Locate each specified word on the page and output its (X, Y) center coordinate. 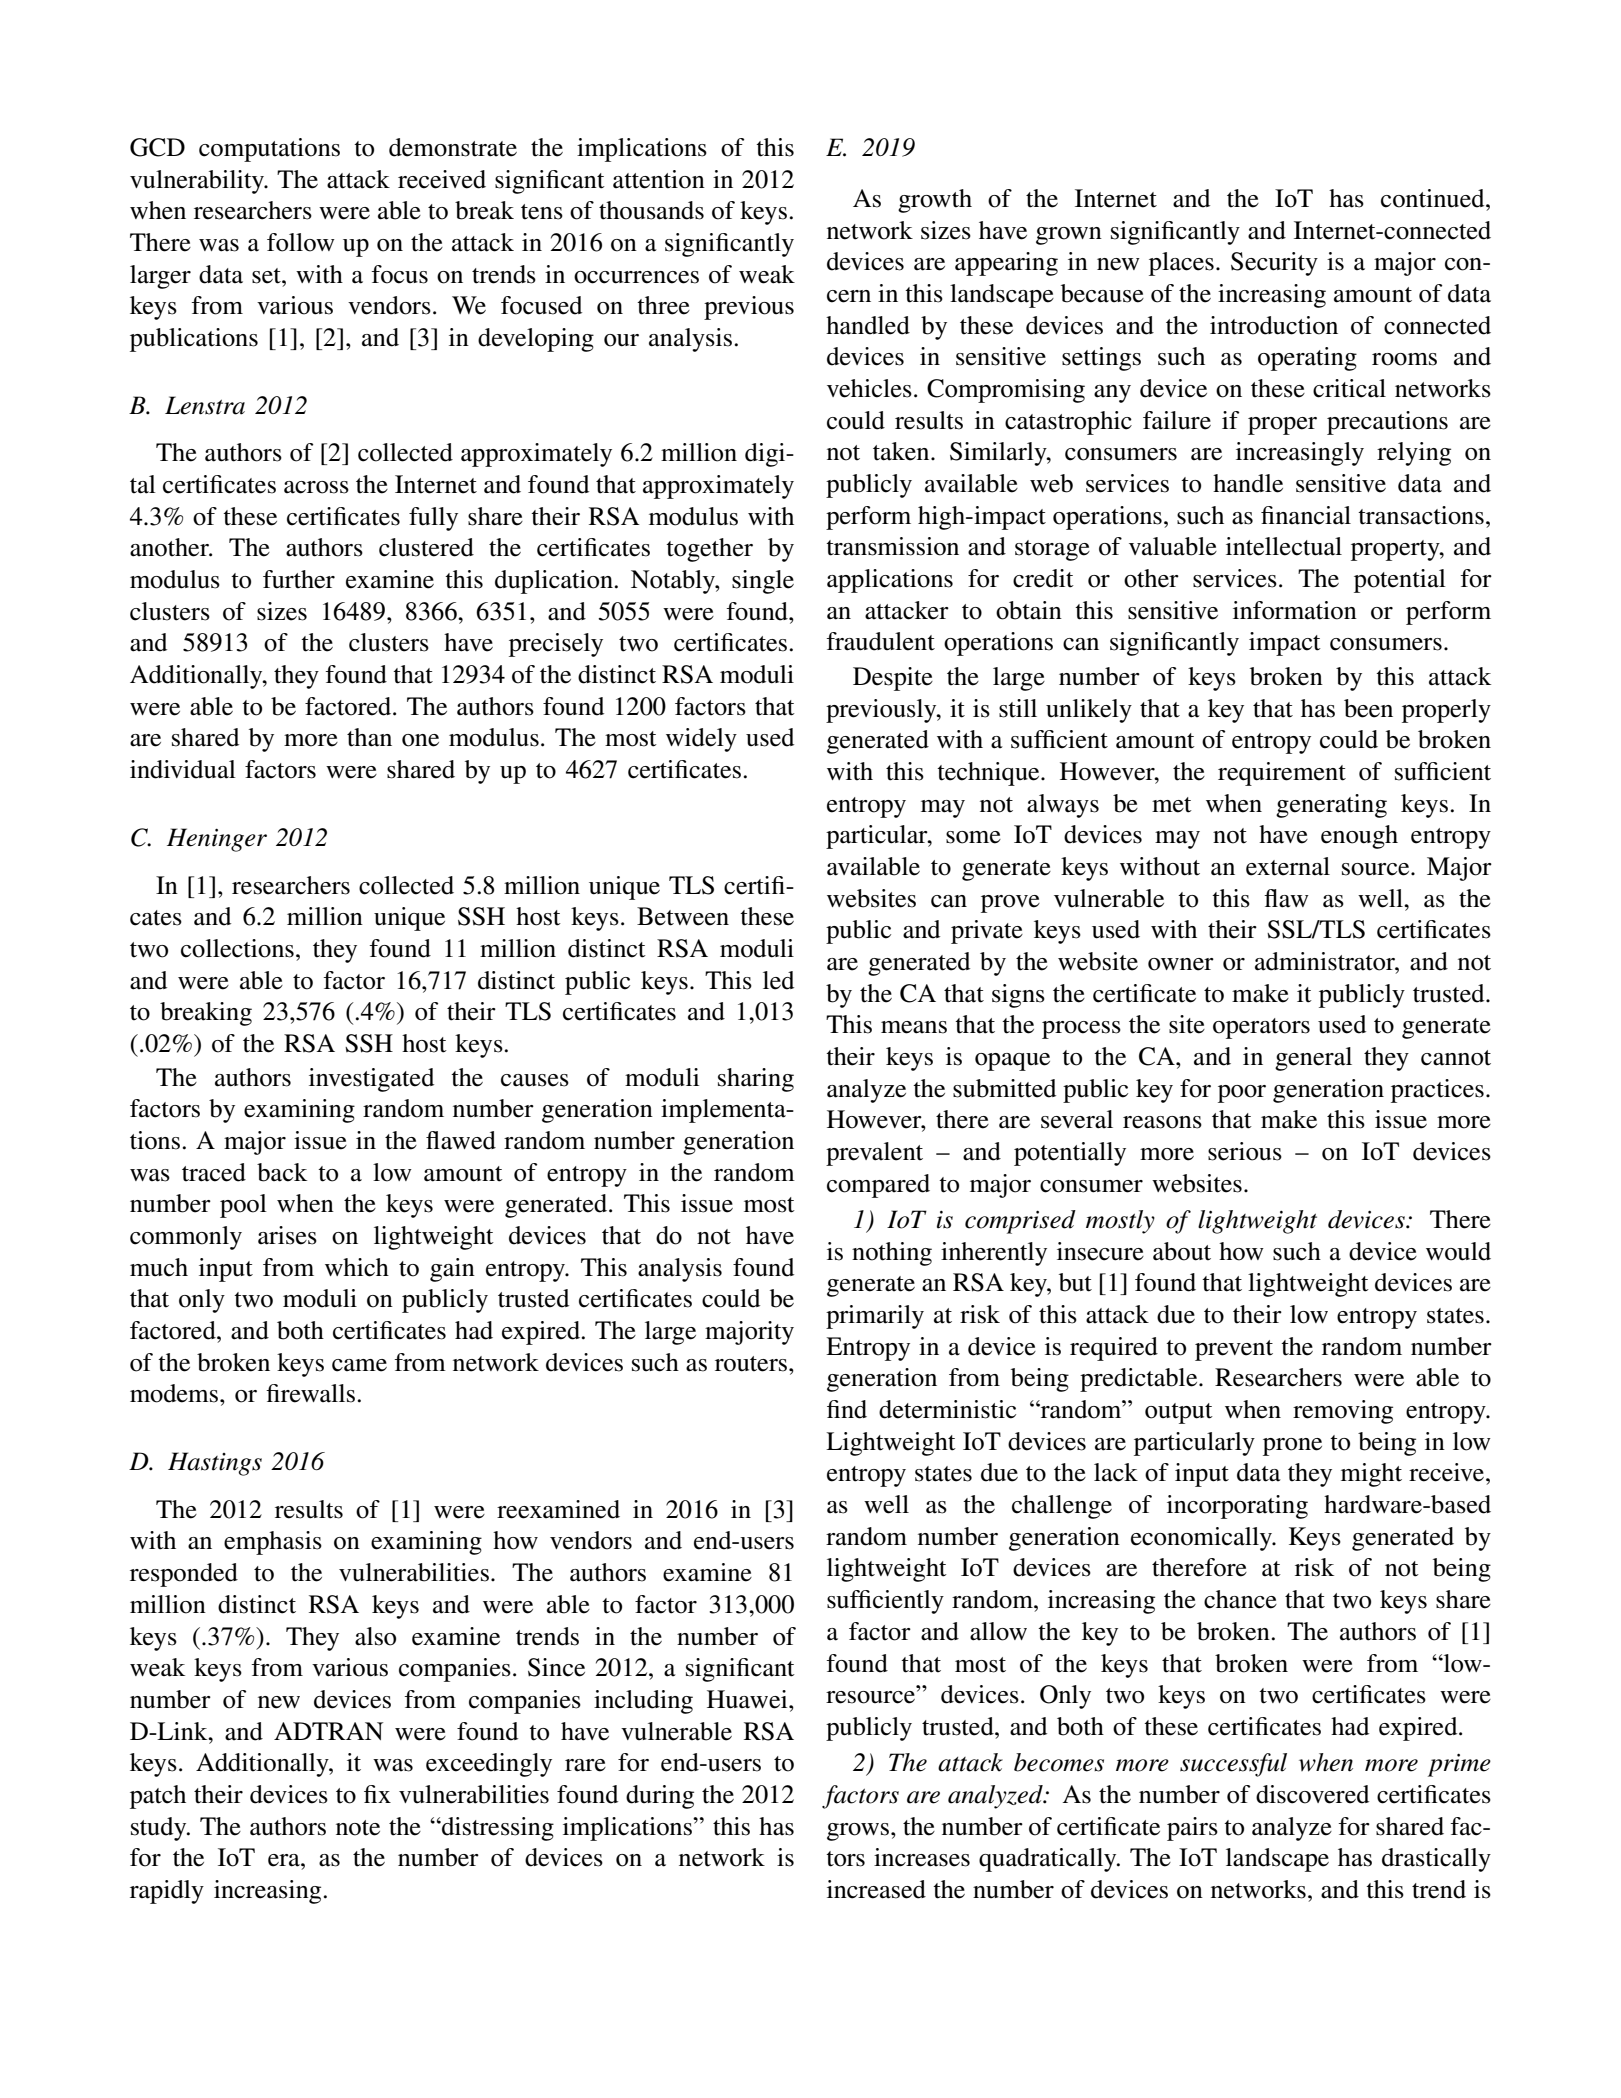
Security (1274, 264)
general (1313, 1059)
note (358, 1828)
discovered (1312, 1794)
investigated (371, 1080)
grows (859, 1832)
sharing (756, 1080)
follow (301, 242)
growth (935, 201)
